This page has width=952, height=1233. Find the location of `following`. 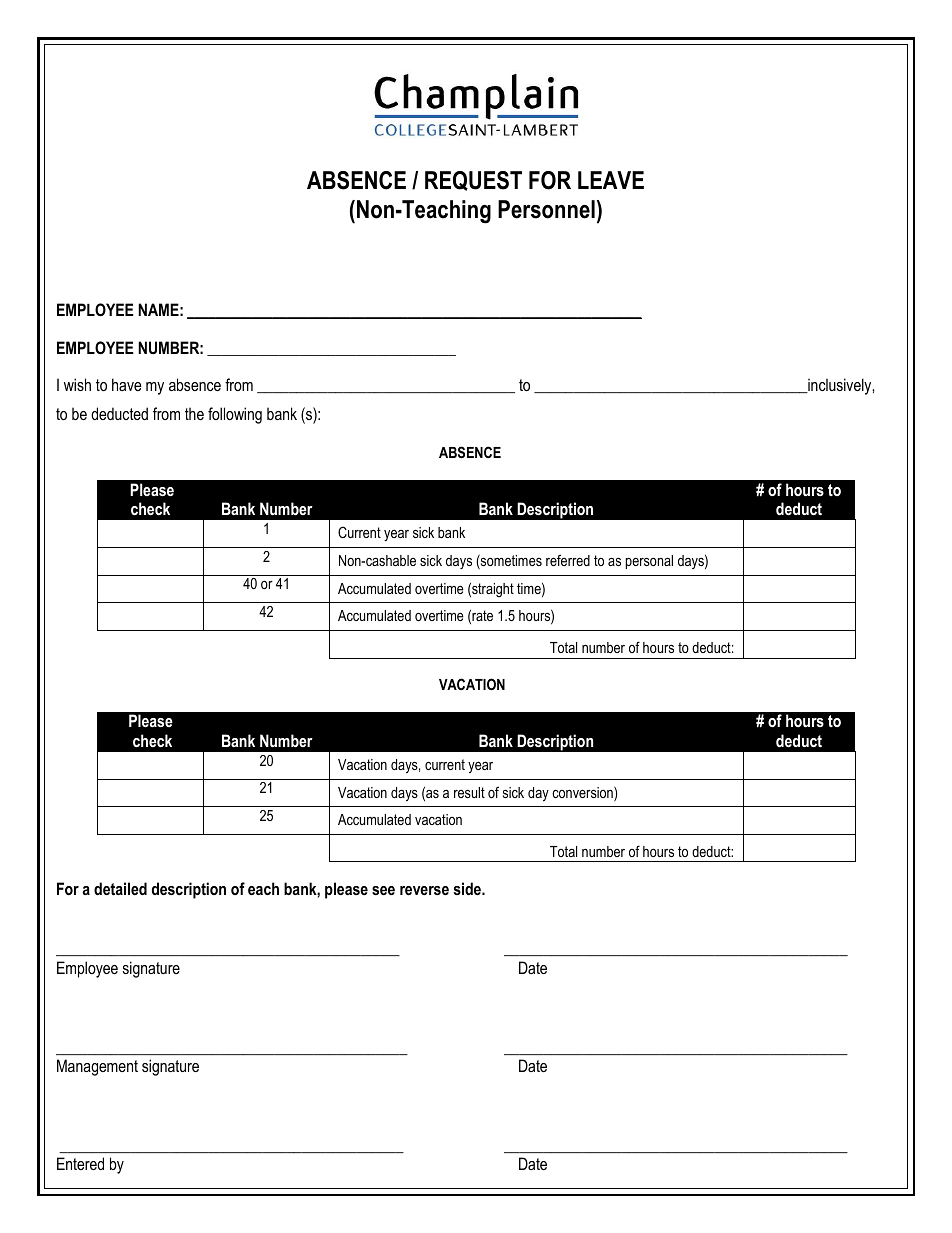

following is located at coordinates (235, 415).
